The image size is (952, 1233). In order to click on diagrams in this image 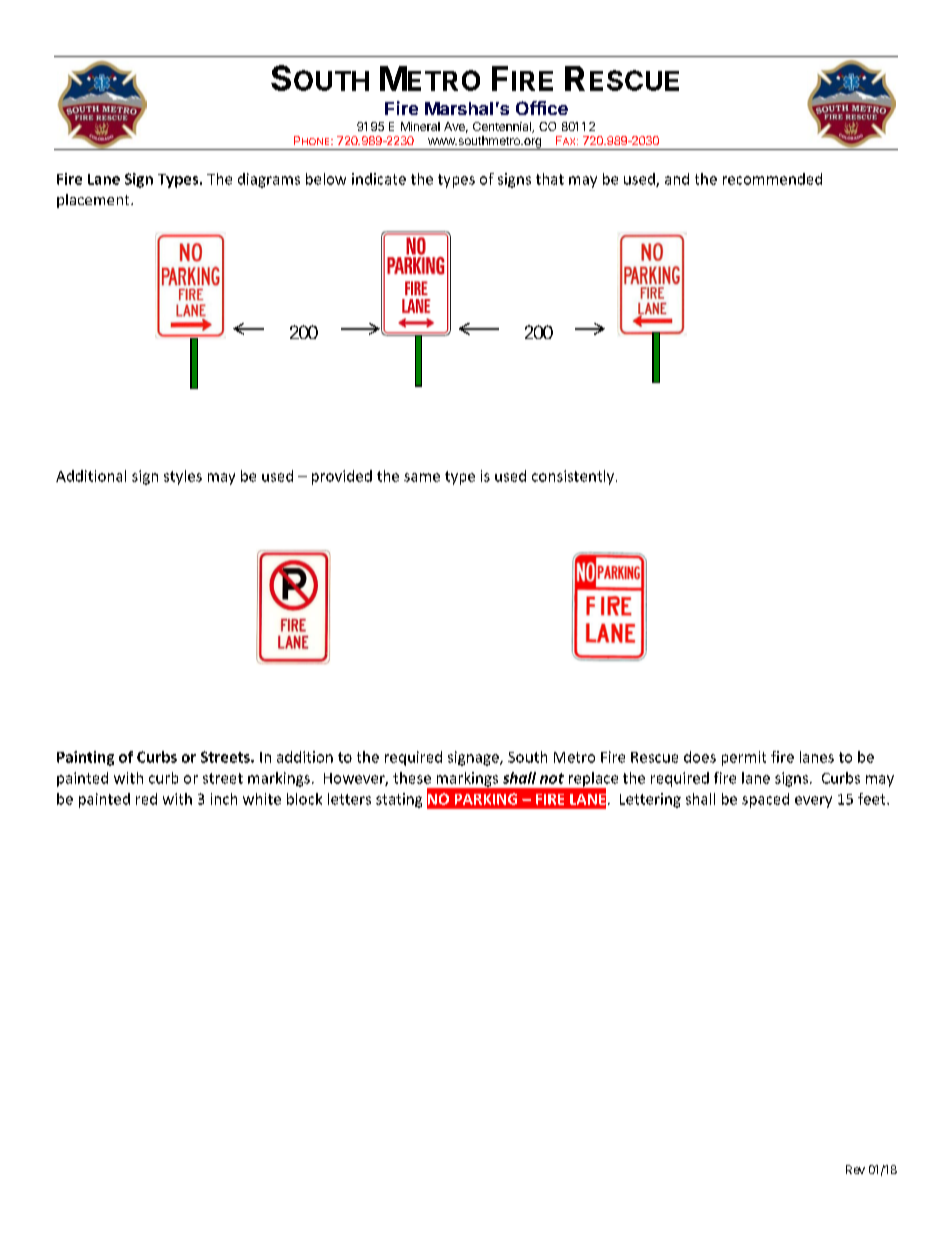, I will do `click(269, 180)`.
